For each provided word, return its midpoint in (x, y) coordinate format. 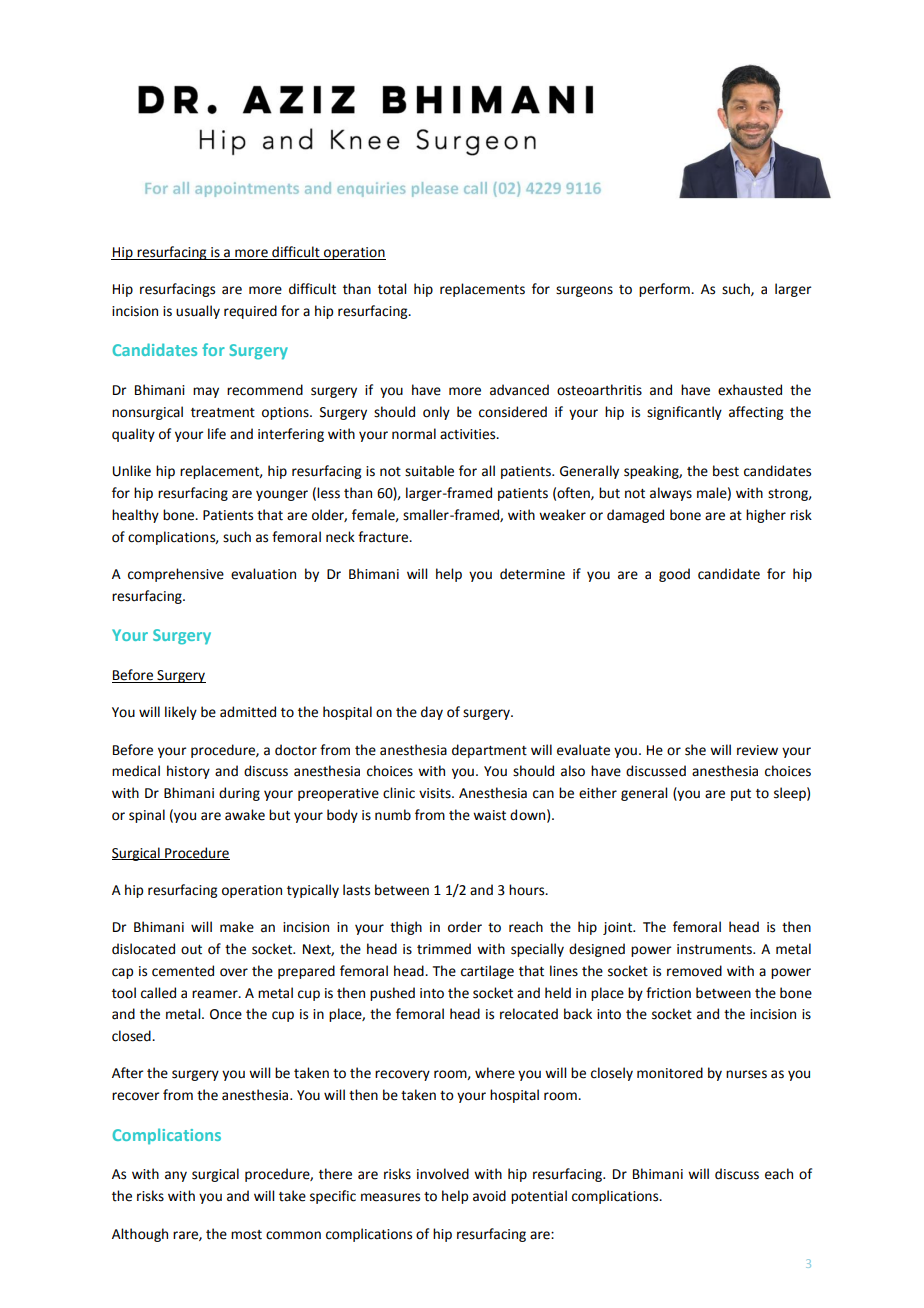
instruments (715, 949)
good (674, 575)
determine (532, 574)
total (392, 289)
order (465, 927)
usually (198, 312)
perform (665, 290)
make (237, 927)
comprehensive (176, 575)
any (176, 1176)
